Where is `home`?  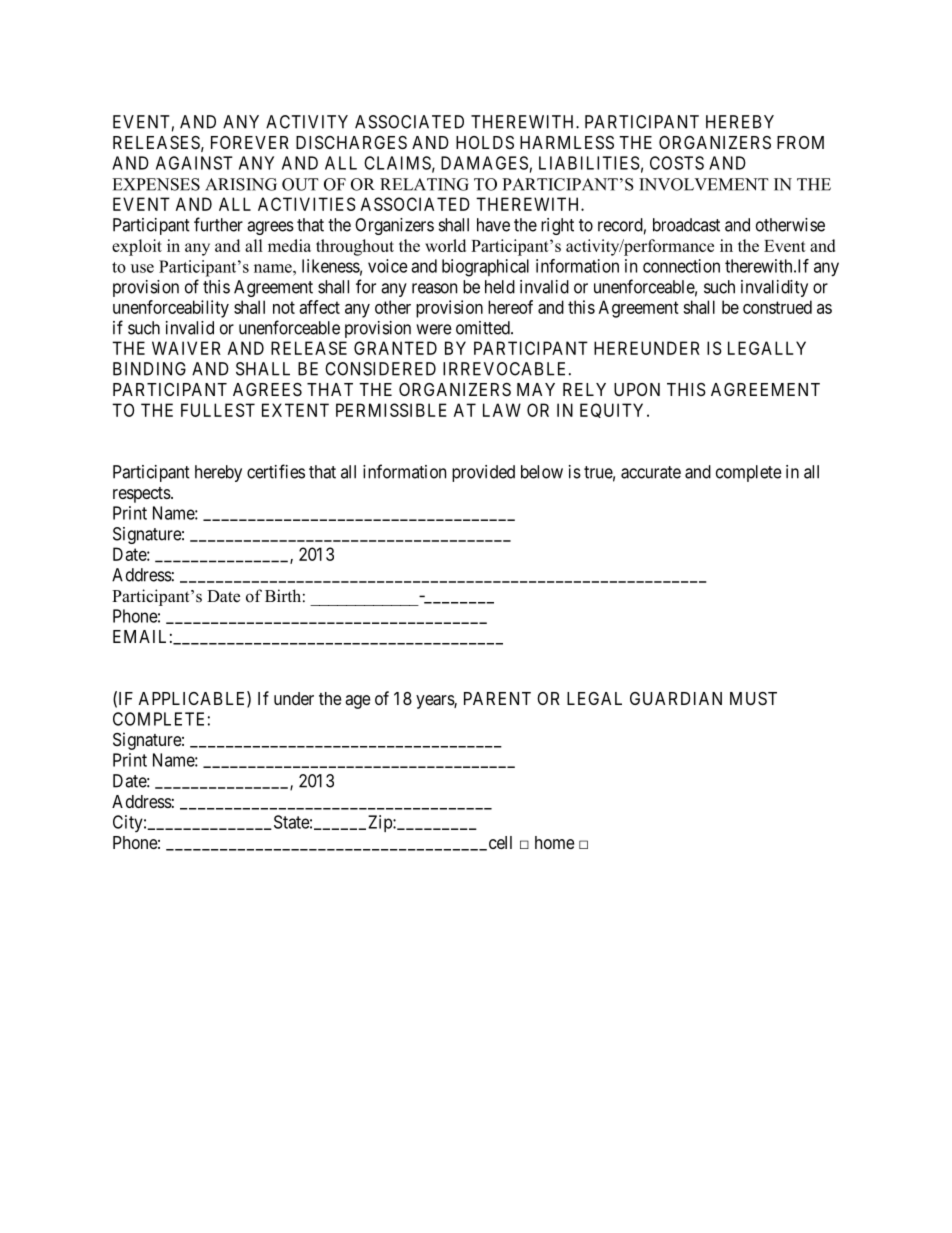
home is located at coordinates (554, 842).
